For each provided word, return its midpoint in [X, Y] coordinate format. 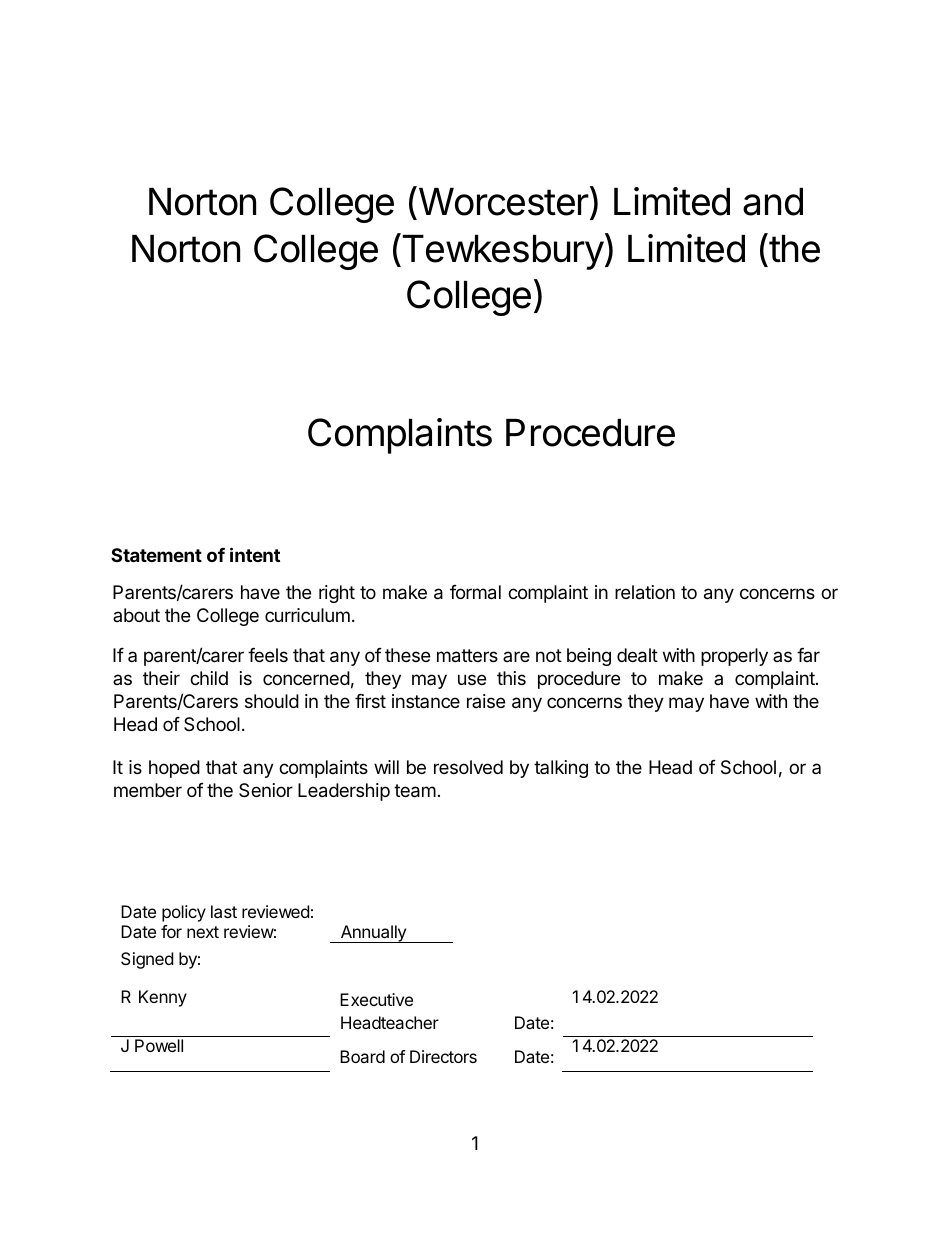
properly [734, 657]
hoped [174, 769]
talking [561, 769]
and [773, 202]
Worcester [503, 203]
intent [255, 554]
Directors [443, 1056]
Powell [159, 1045]
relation [645, 592]
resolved [468, 767]
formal [475, 592]
